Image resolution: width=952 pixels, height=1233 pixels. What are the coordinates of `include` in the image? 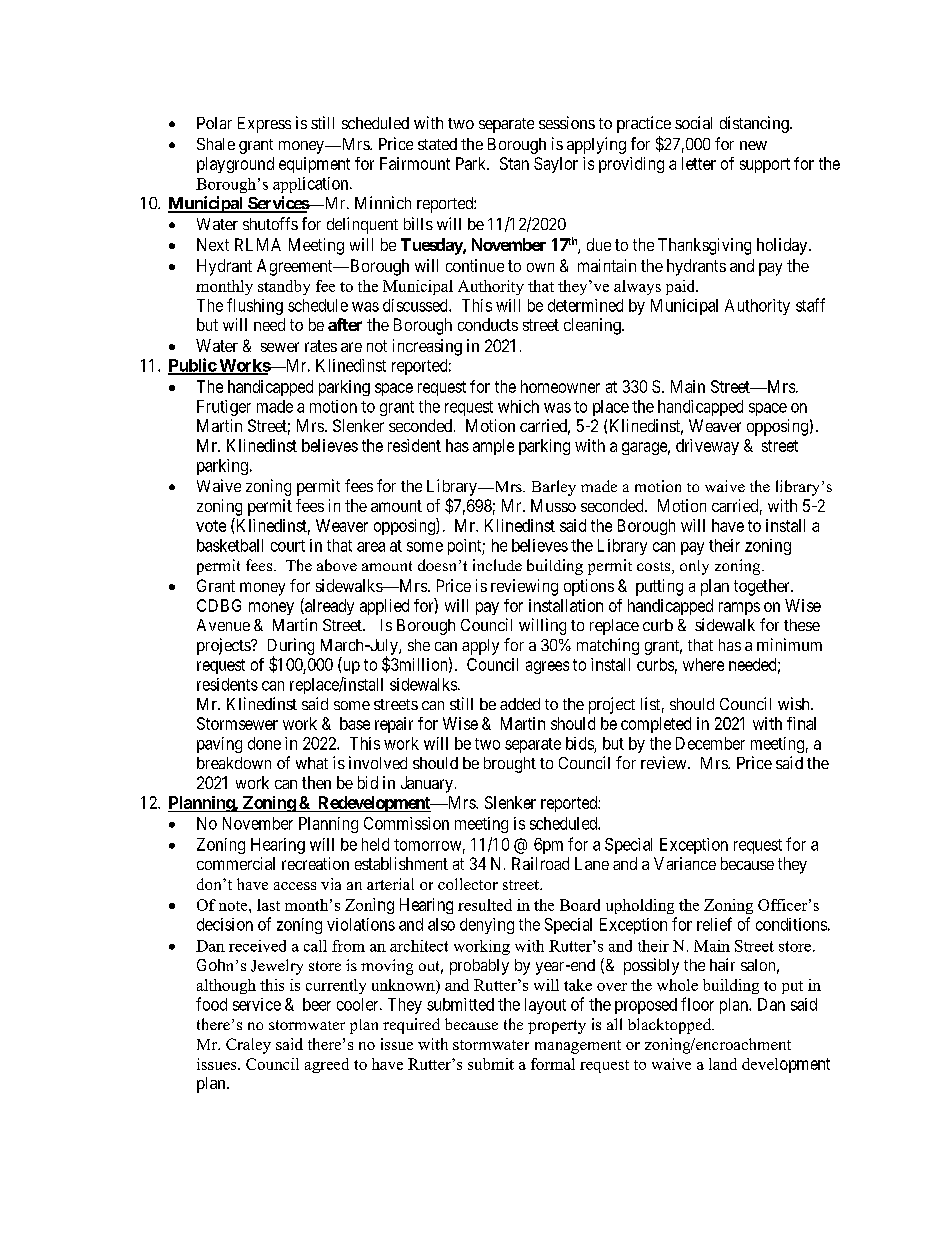 It's located at (497, 565).
